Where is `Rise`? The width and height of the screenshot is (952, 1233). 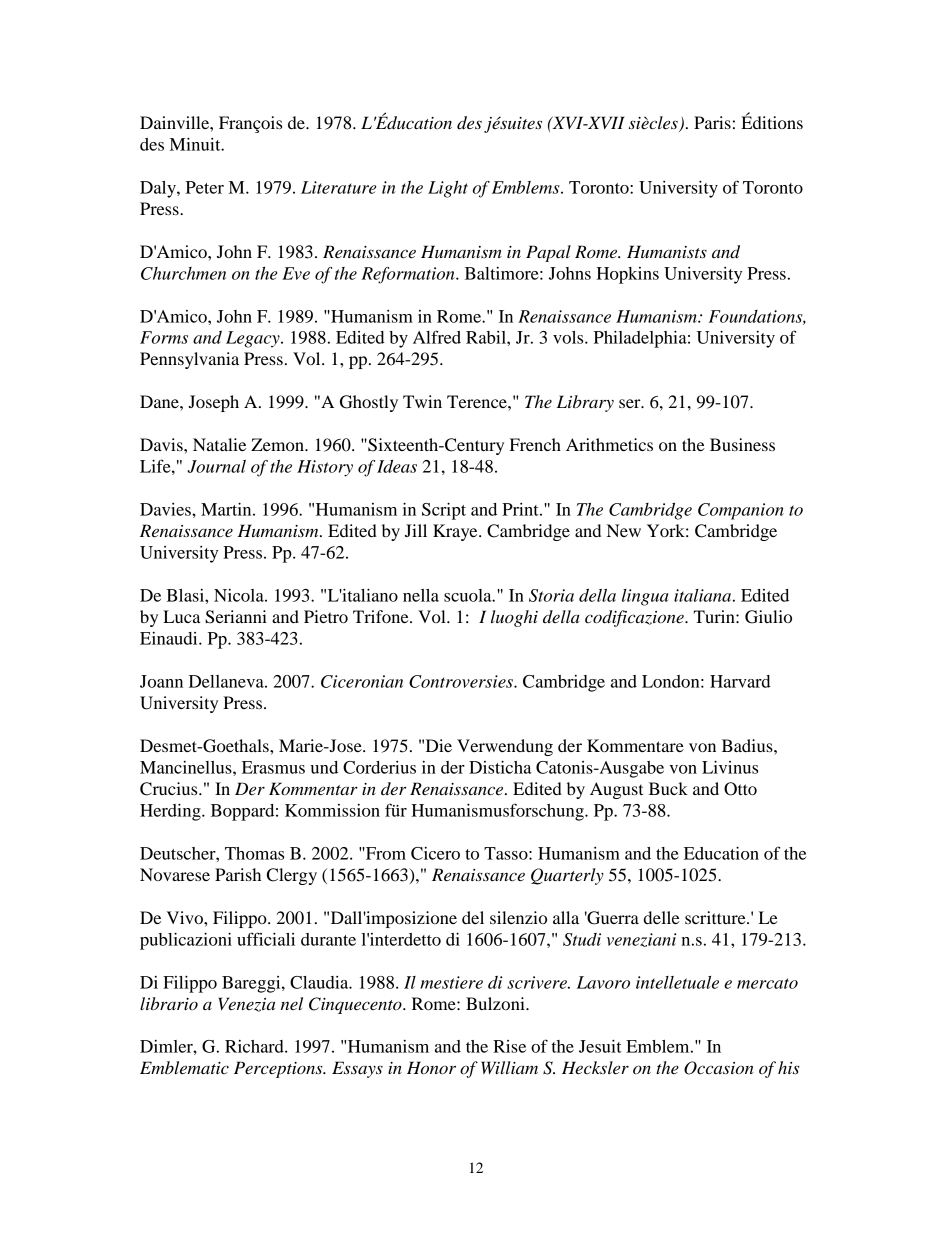 Rise is located at coordinates (509, 1046).
